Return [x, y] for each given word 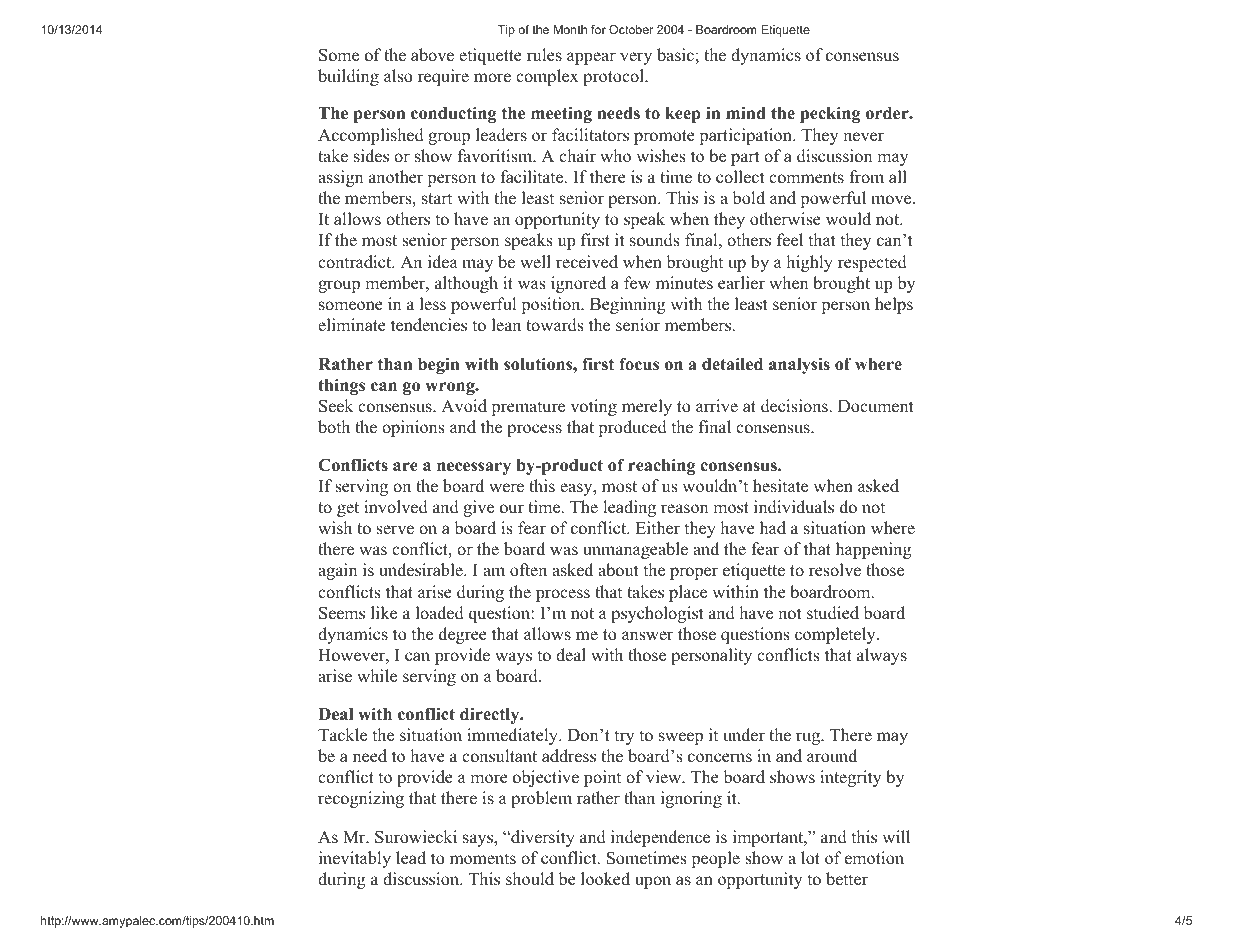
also [398, 76]
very [636, 58]
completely [836, 635]
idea [443, 262]
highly [809, 263]
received [587, 262]
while [377, 676]
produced [632, 428]
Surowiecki [416, 837]
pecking [830, 114]
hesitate [780, 486]
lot [810, 858]
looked [605, 879]
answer [647, 636]
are [405, 467]
